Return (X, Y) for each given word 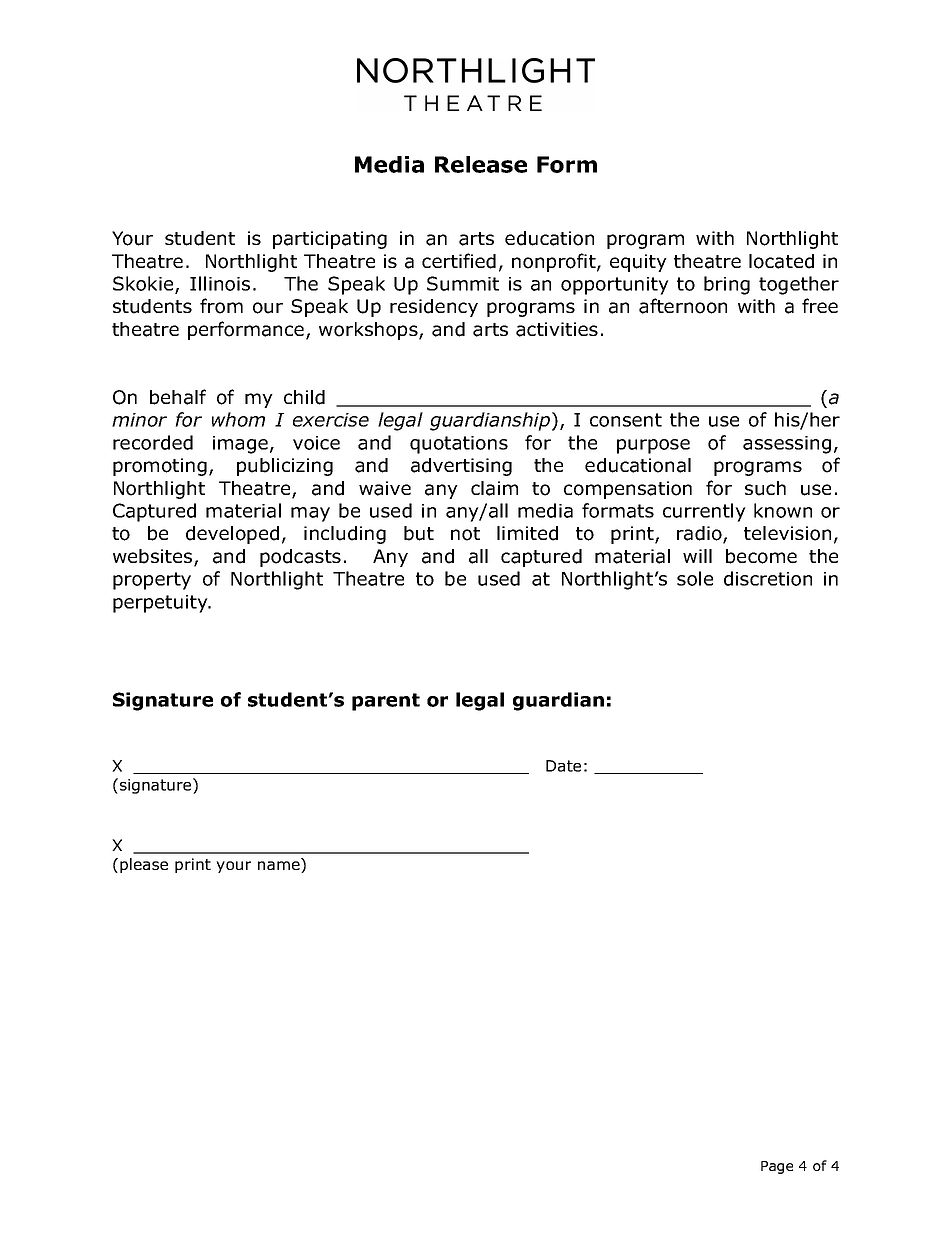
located (781, 261)
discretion (768, 578)
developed (232, 535)
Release (481, 164)
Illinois (220, 283)
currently (704, 512)
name (280, 867)
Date (563, 766)
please (144, 865)
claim (494, 488)
